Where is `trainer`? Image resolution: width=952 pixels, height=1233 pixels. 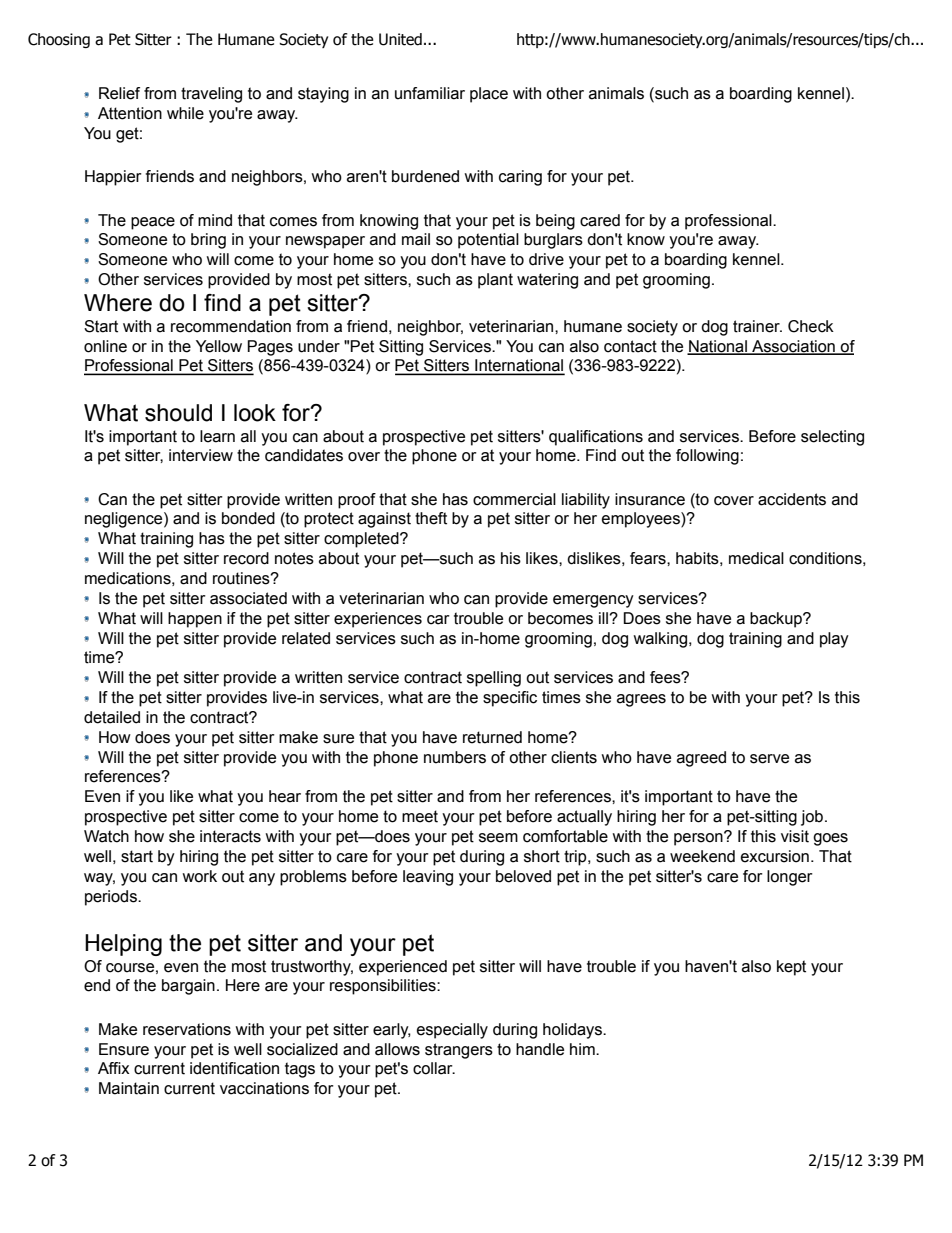
trainer is located at coordinates (757, 326).
